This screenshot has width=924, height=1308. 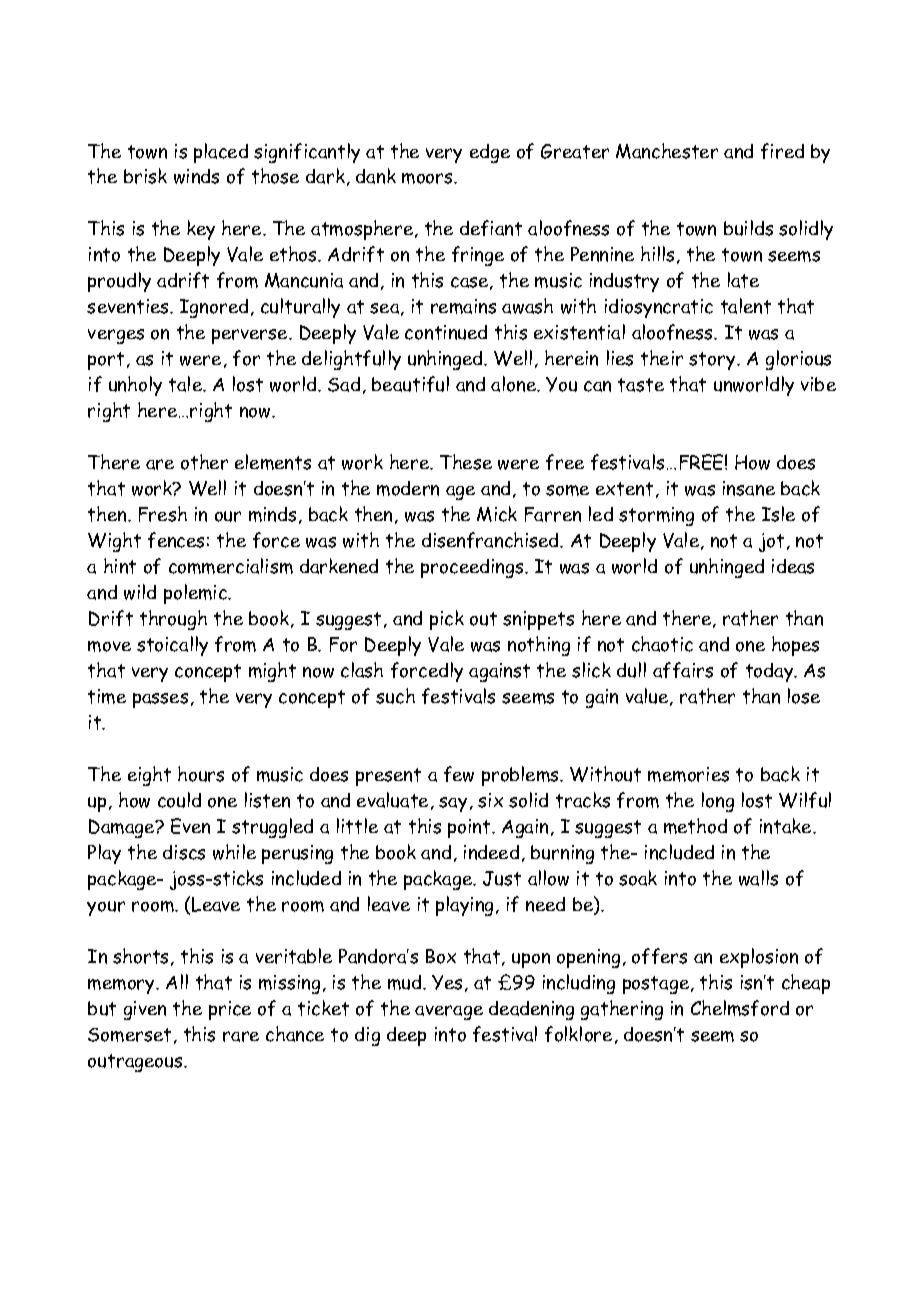 I want to click on fired, so click(x=782, y=151).
